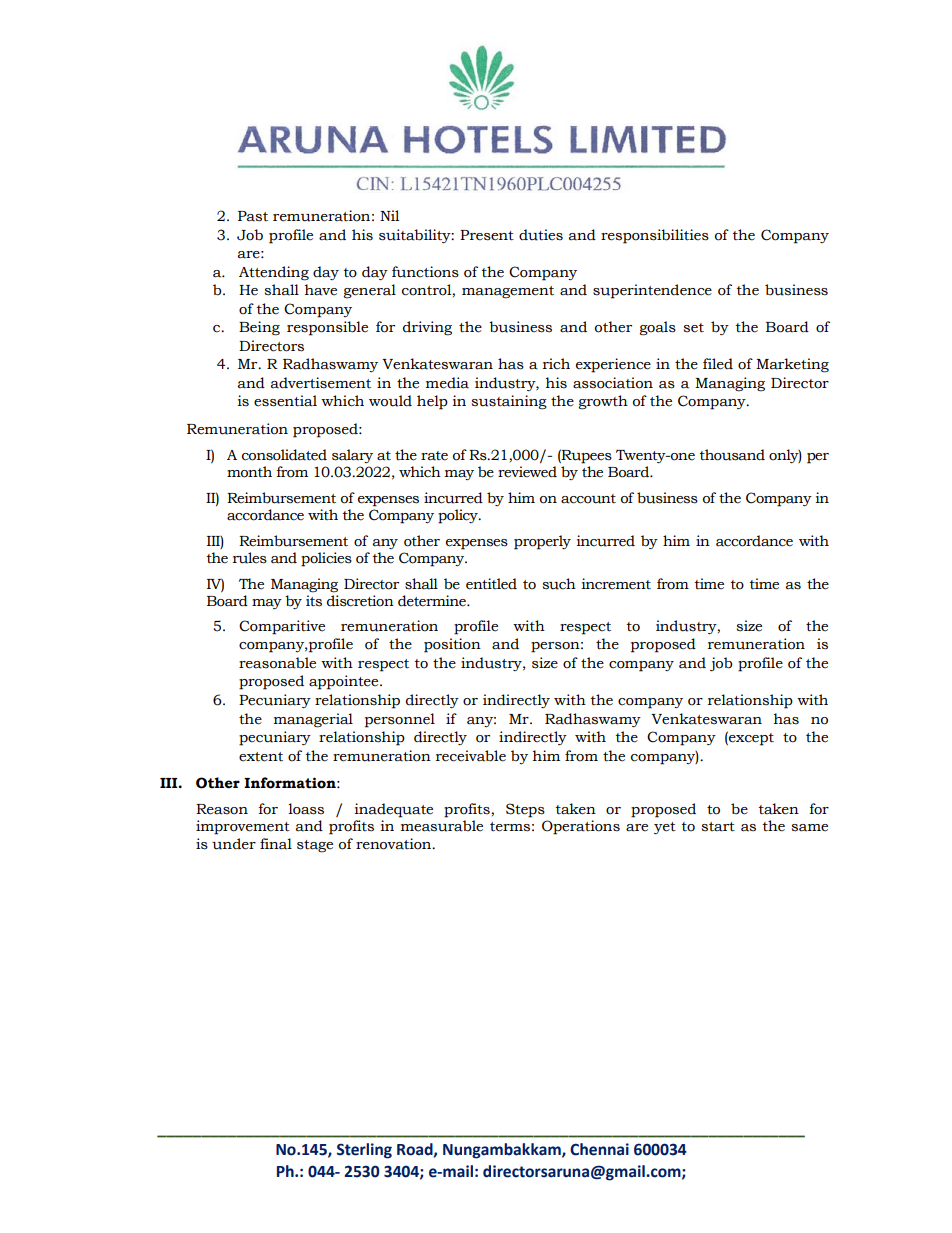 The image size is (952, 1233). I want to click on Sterling, so click(364, 1151).
